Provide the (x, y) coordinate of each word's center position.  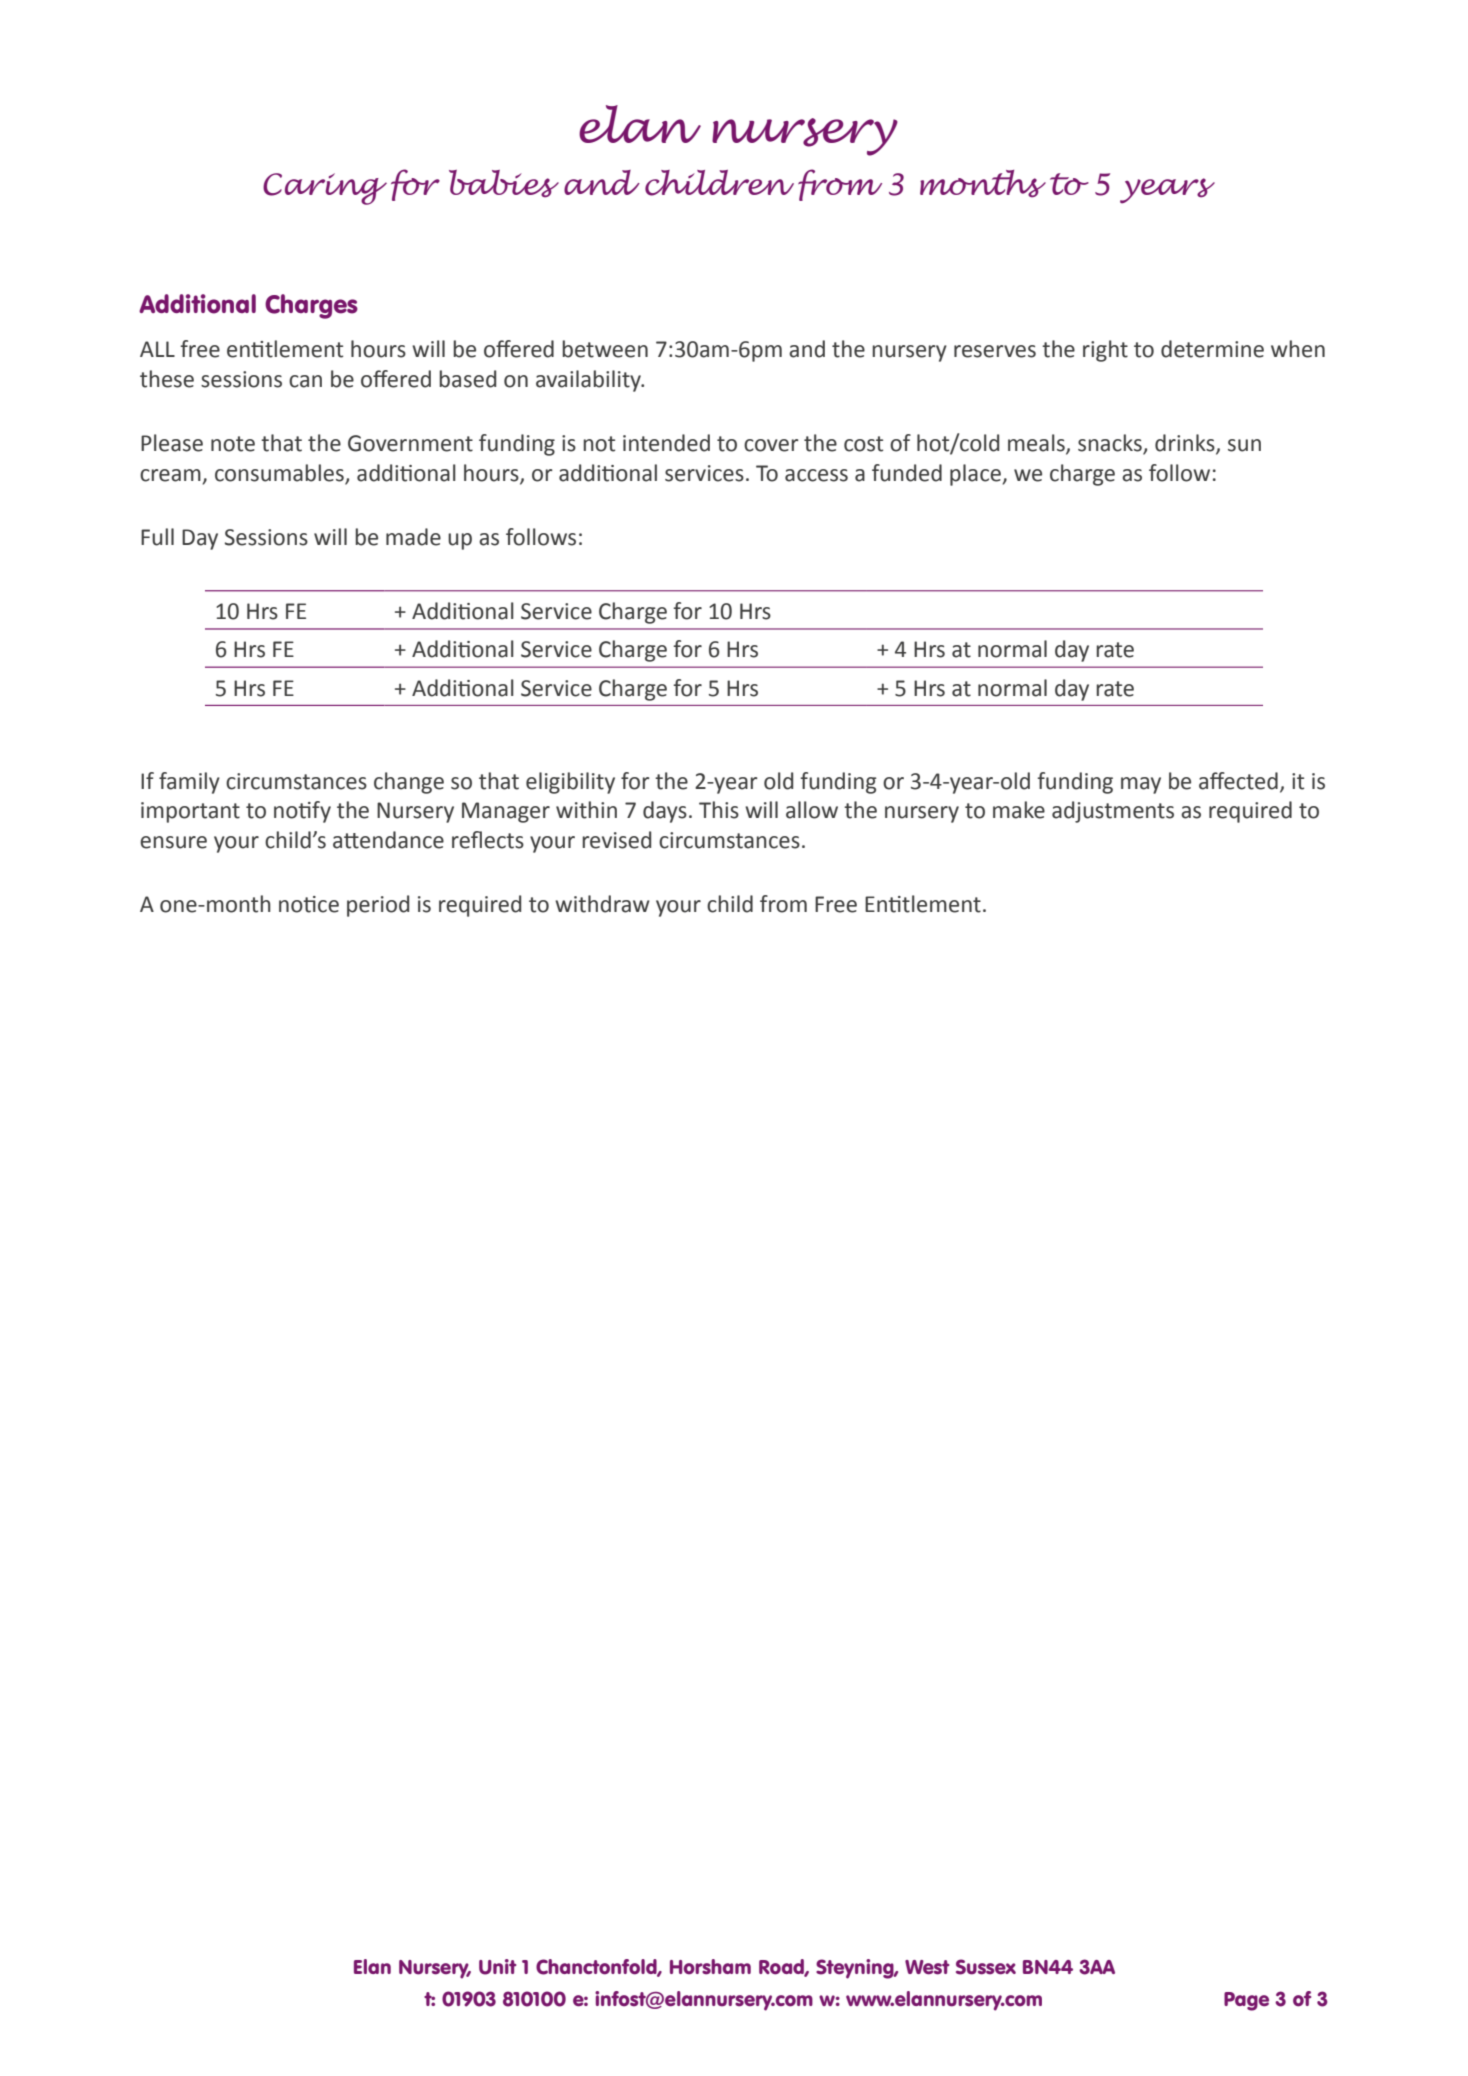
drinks (1186, 444)
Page (1246, 2001)
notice (309, 904)
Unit (498, 1967)
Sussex (986, 1967)
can (305, 381)
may (1141, 785)
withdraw (602, 904)
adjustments (1113, 812)
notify (302, 812)
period (378, 906)
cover (771, 445)
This (719, 810)
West (927, 1967)
